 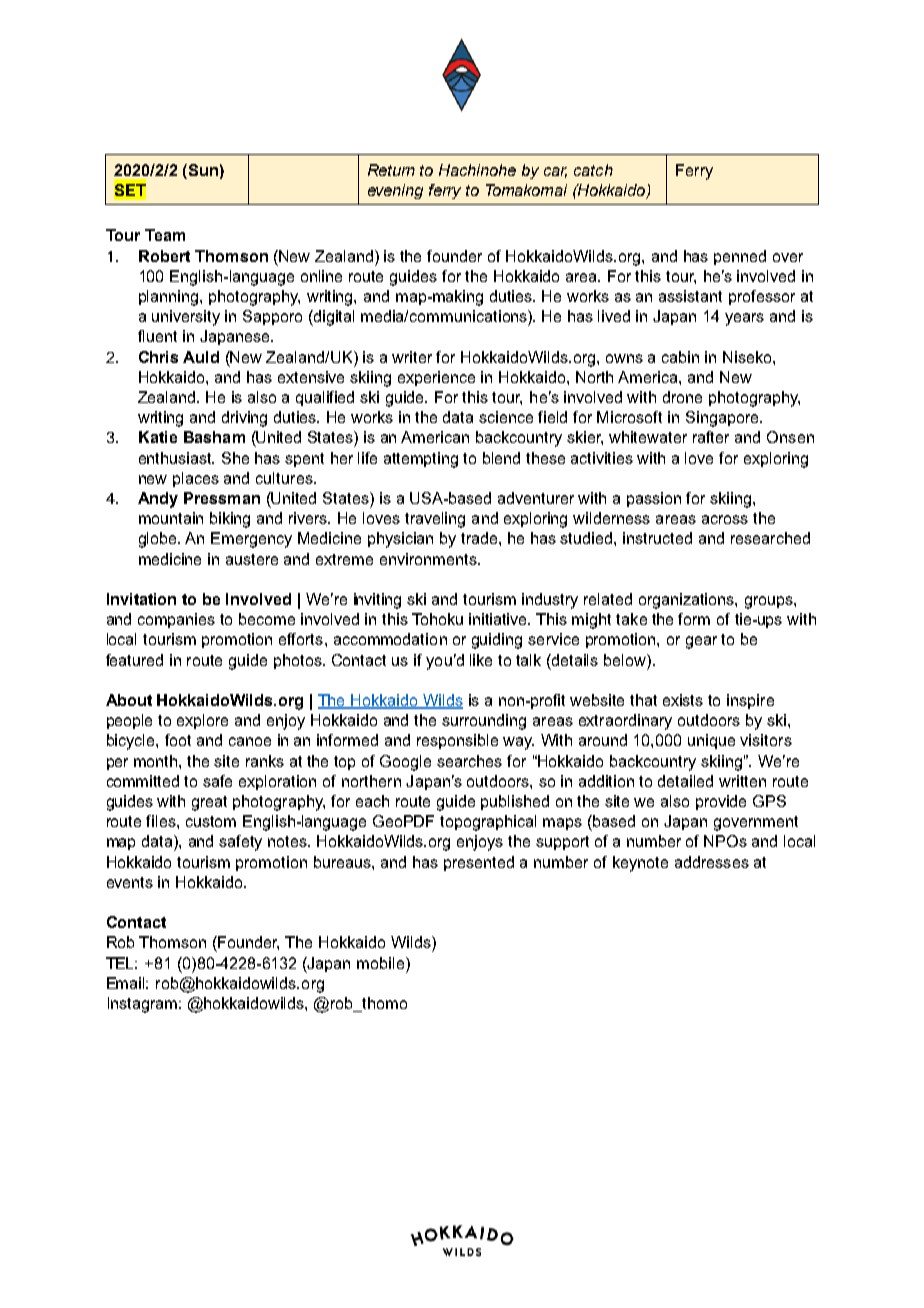 I want to click on gear, so click(x=701, y=642).
